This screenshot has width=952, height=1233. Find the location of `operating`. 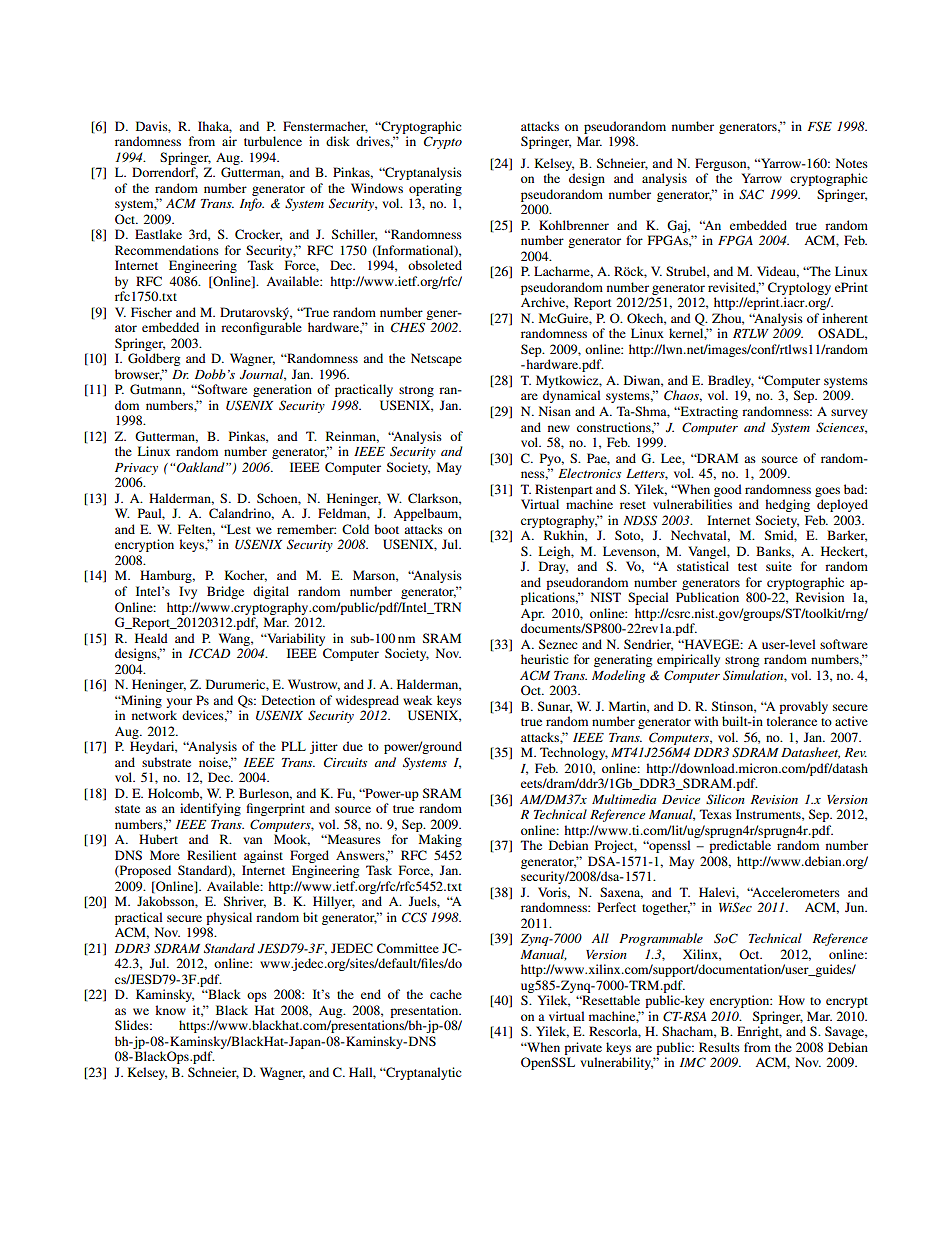

operating is located at coordinates (435, 189).
